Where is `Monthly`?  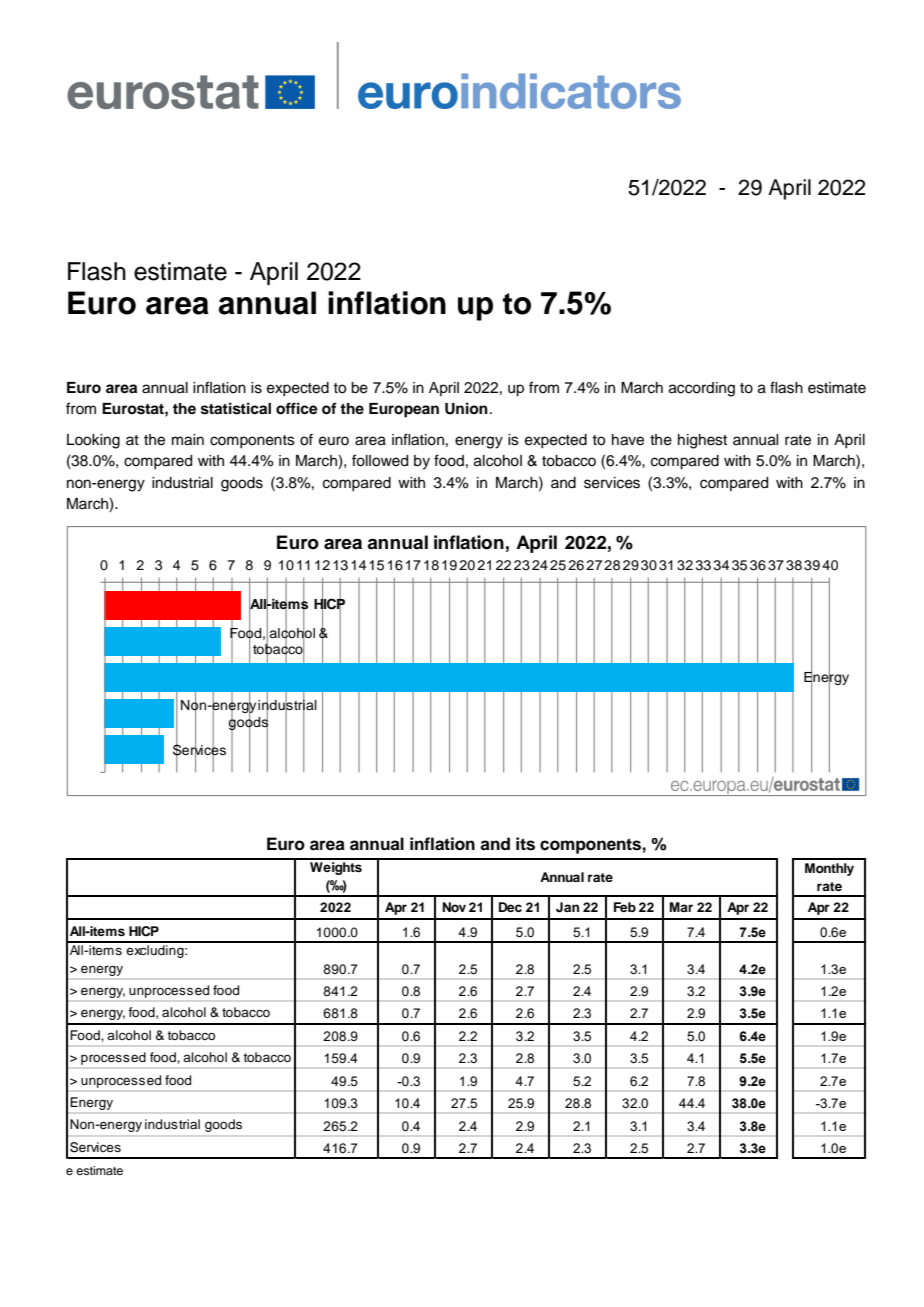
Monthly is located at coordinates (829, 869).
